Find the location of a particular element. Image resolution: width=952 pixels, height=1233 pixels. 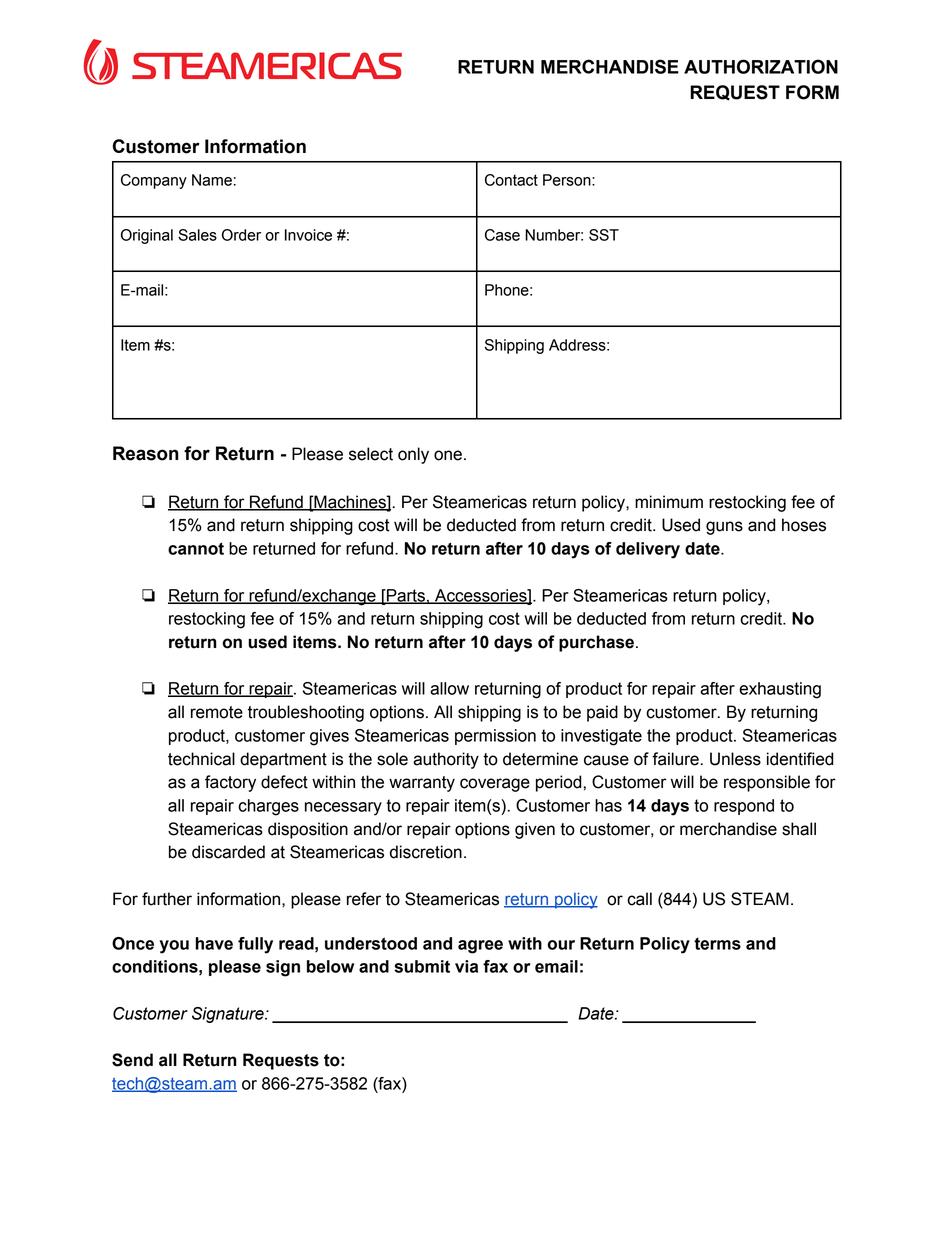

Contact is located at coordinates (511, 180).
